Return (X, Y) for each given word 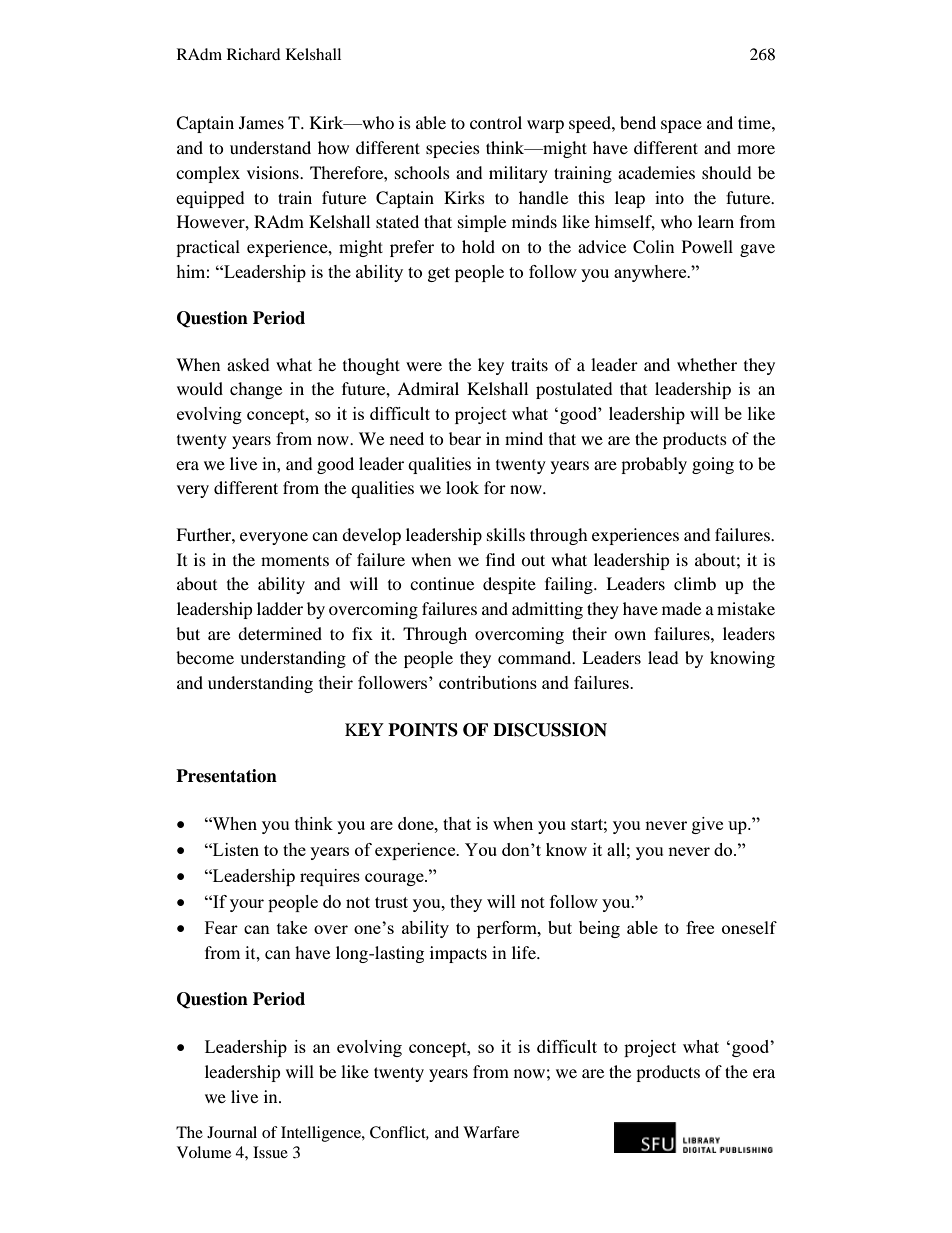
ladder (280, 608)
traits (529, 364)
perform (508, 929)
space (681, 126)
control (496, 122)
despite (509, 585)
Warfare (491, 1132)
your (247, 905)
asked (248, 364)
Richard (254, 54)
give (707, 825)
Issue (270, 1152)
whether (707, 364)
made (681, 608)
